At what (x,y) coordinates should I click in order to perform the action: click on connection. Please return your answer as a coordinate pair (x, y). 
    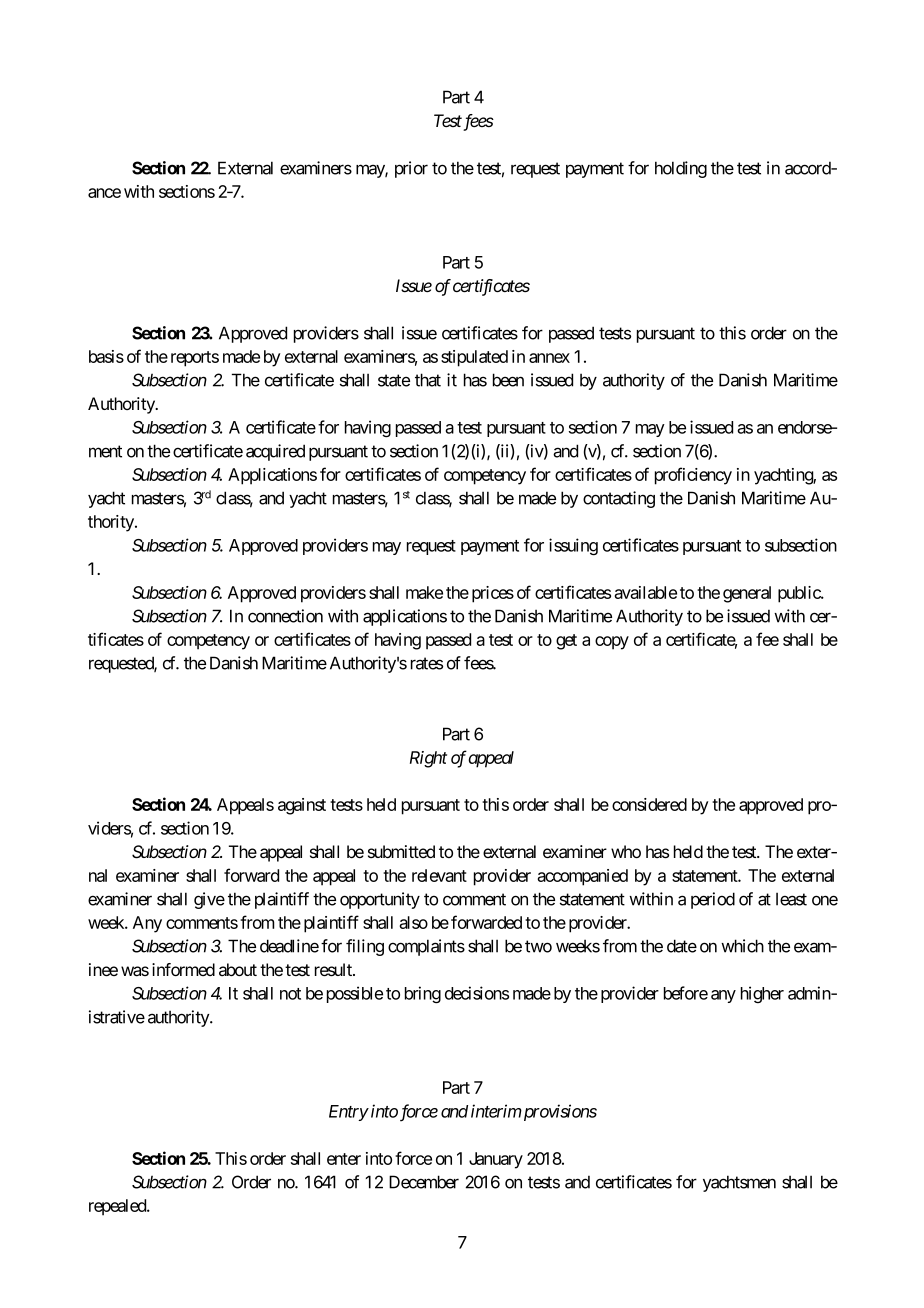
    Looking at the image, I should click on (285, 616).
